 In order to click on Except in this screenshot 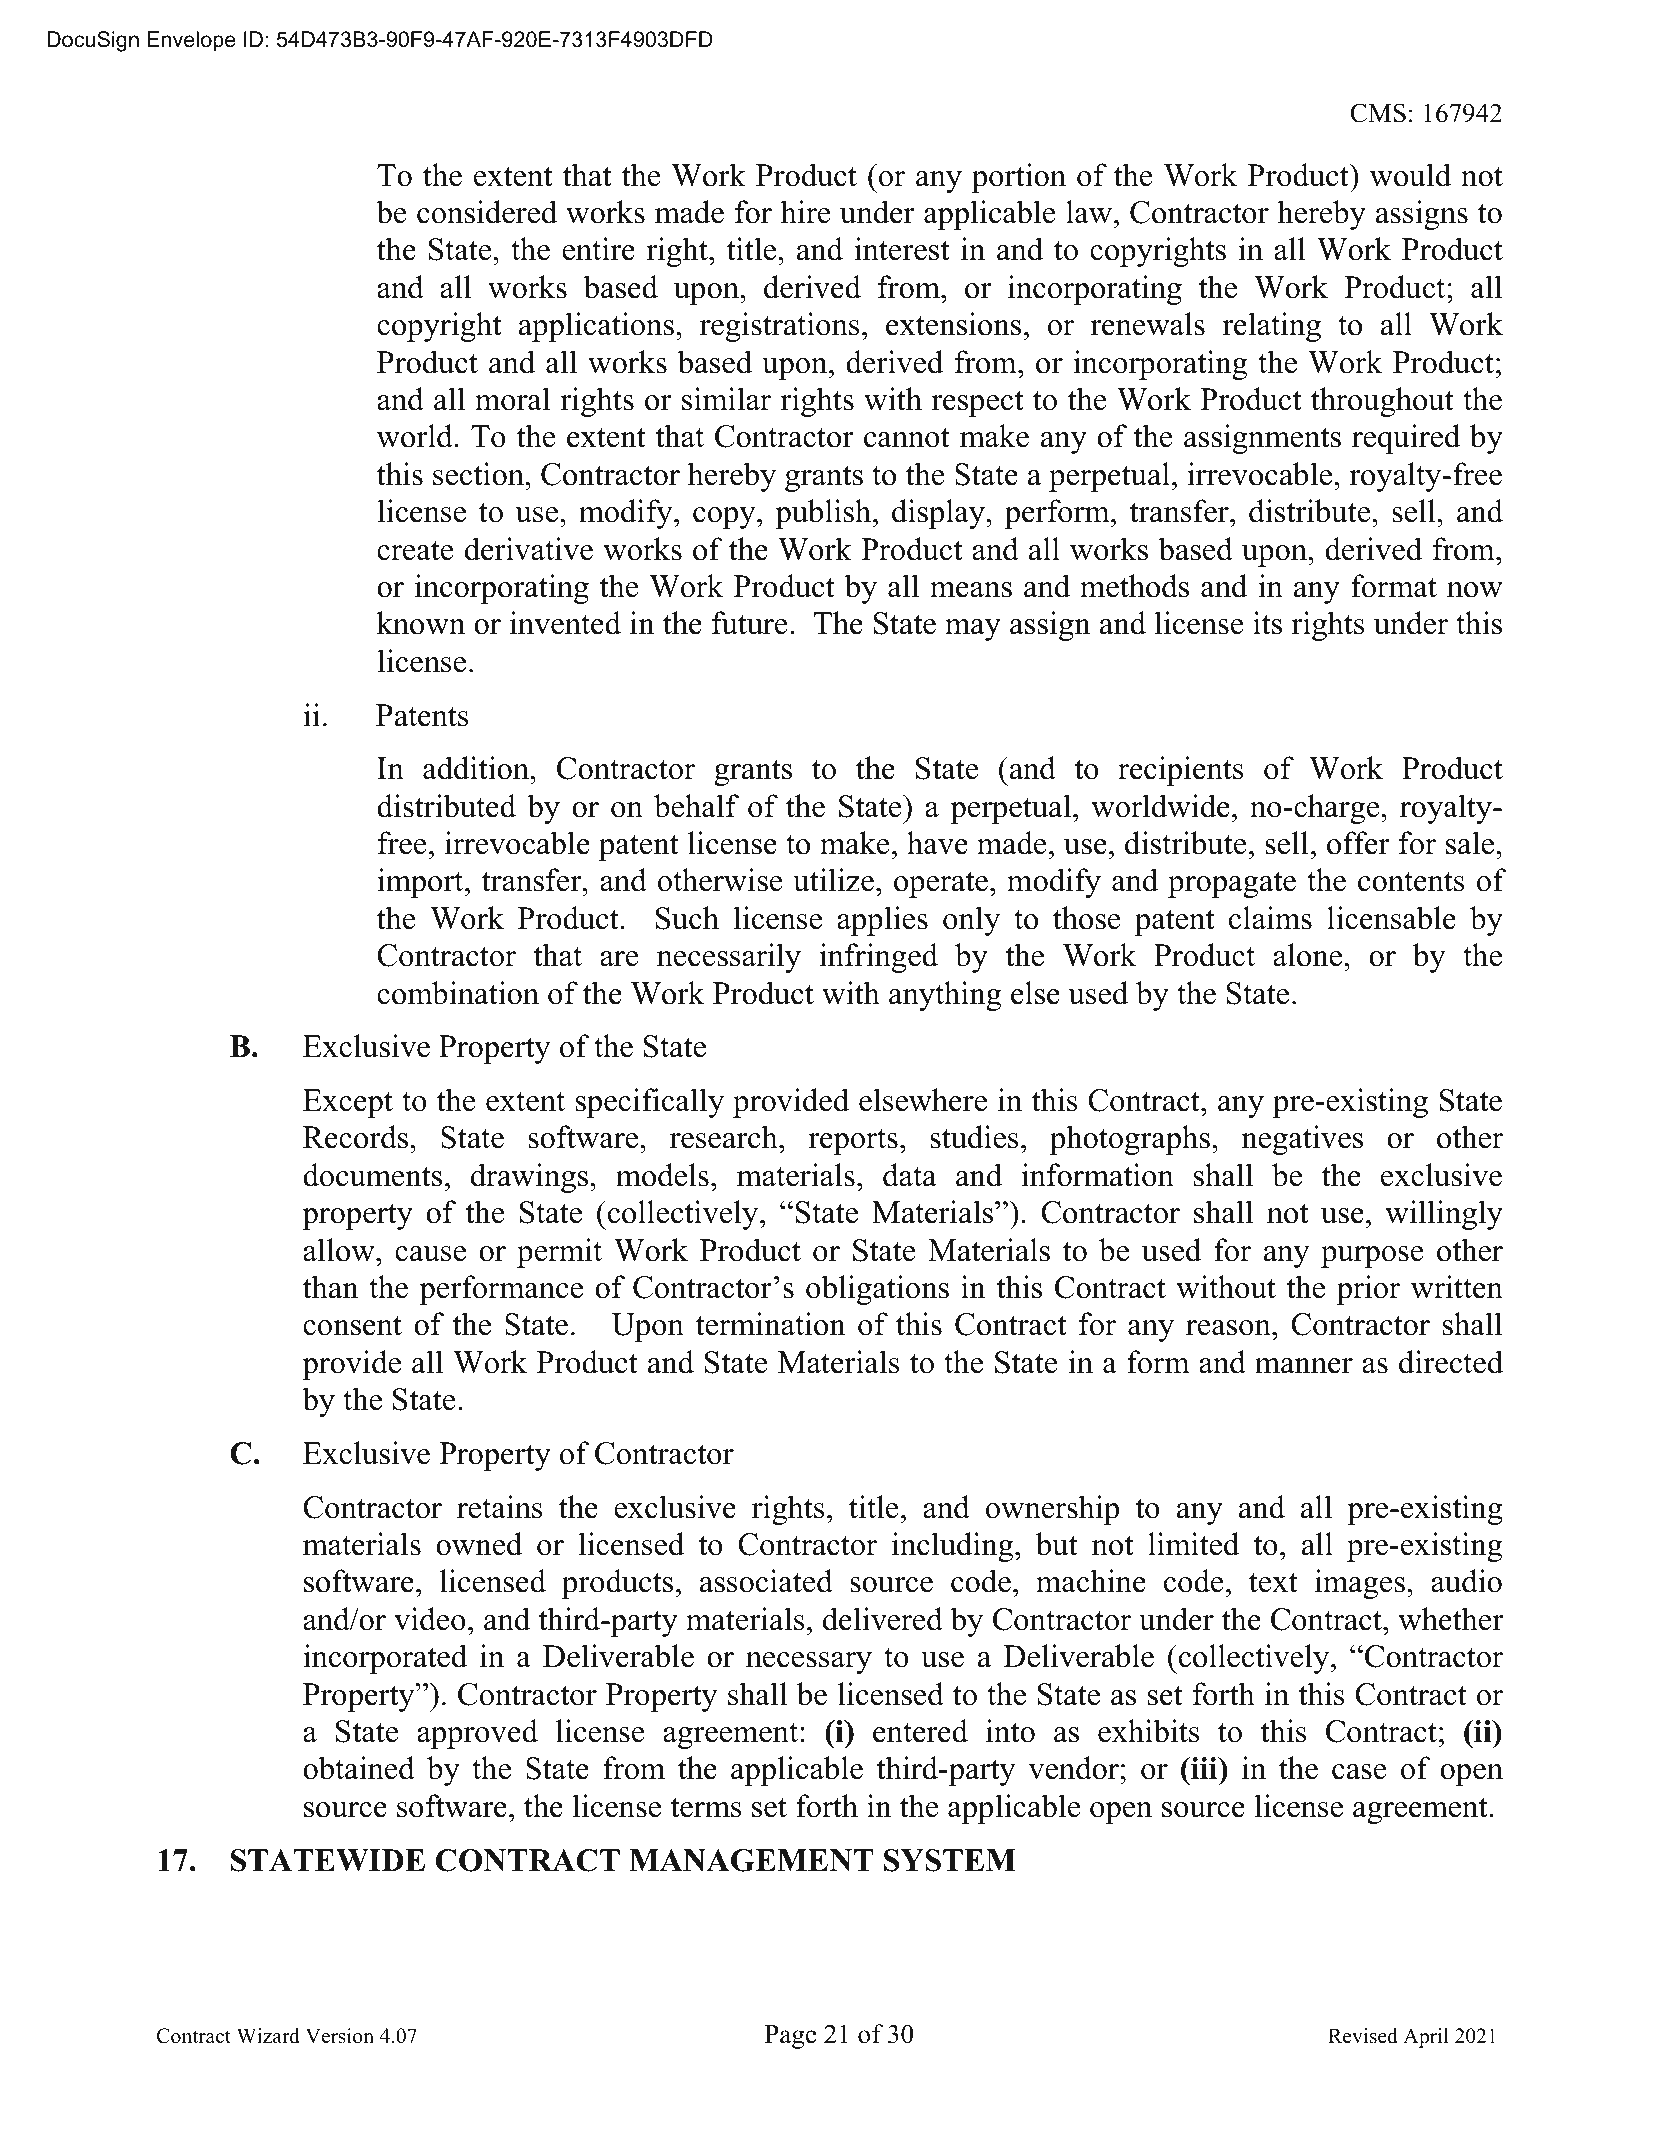, I will do `click(348, 1103)`.
